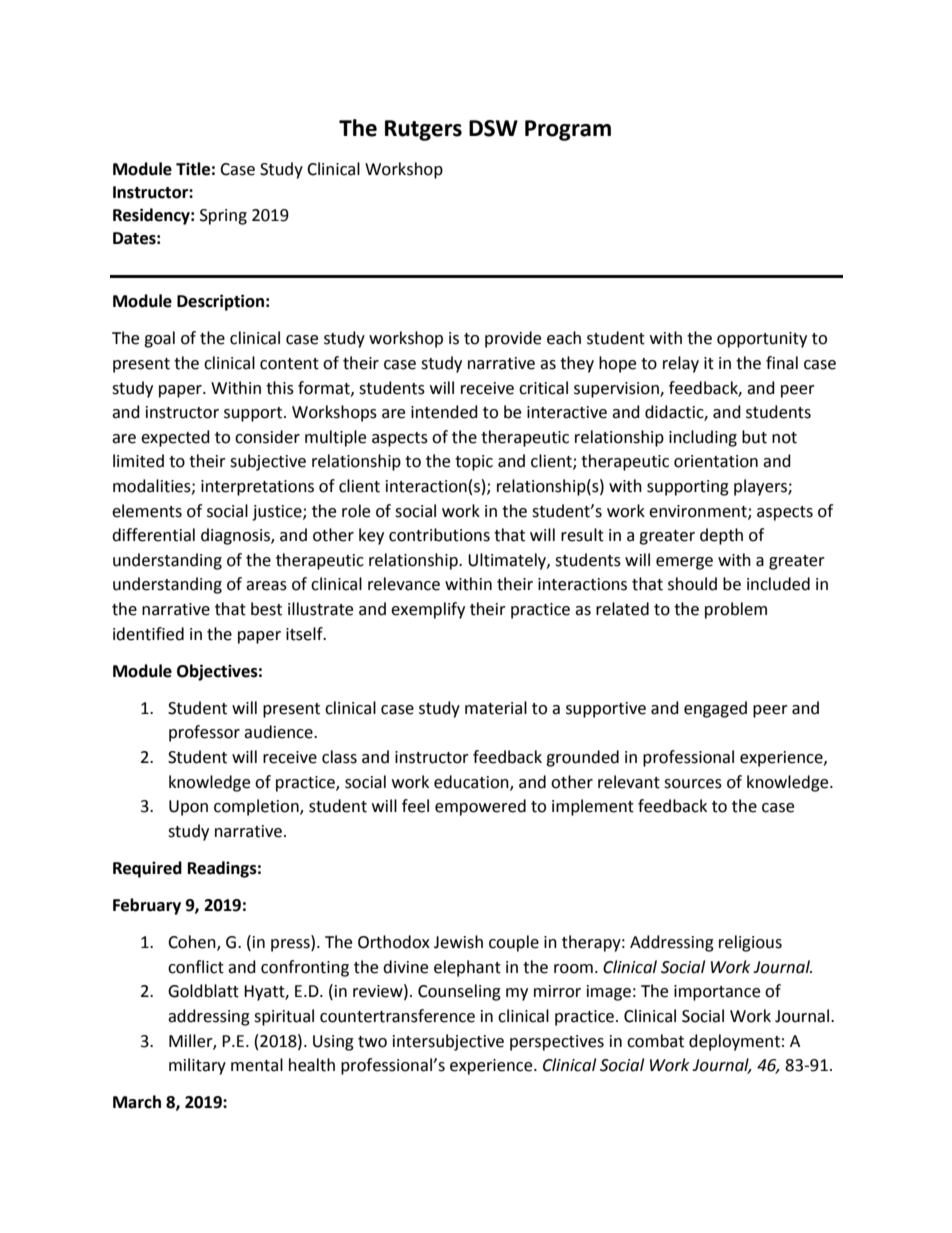  Describe the element at coordinates (493, 128) in the document. I see `DSW` at that location.
